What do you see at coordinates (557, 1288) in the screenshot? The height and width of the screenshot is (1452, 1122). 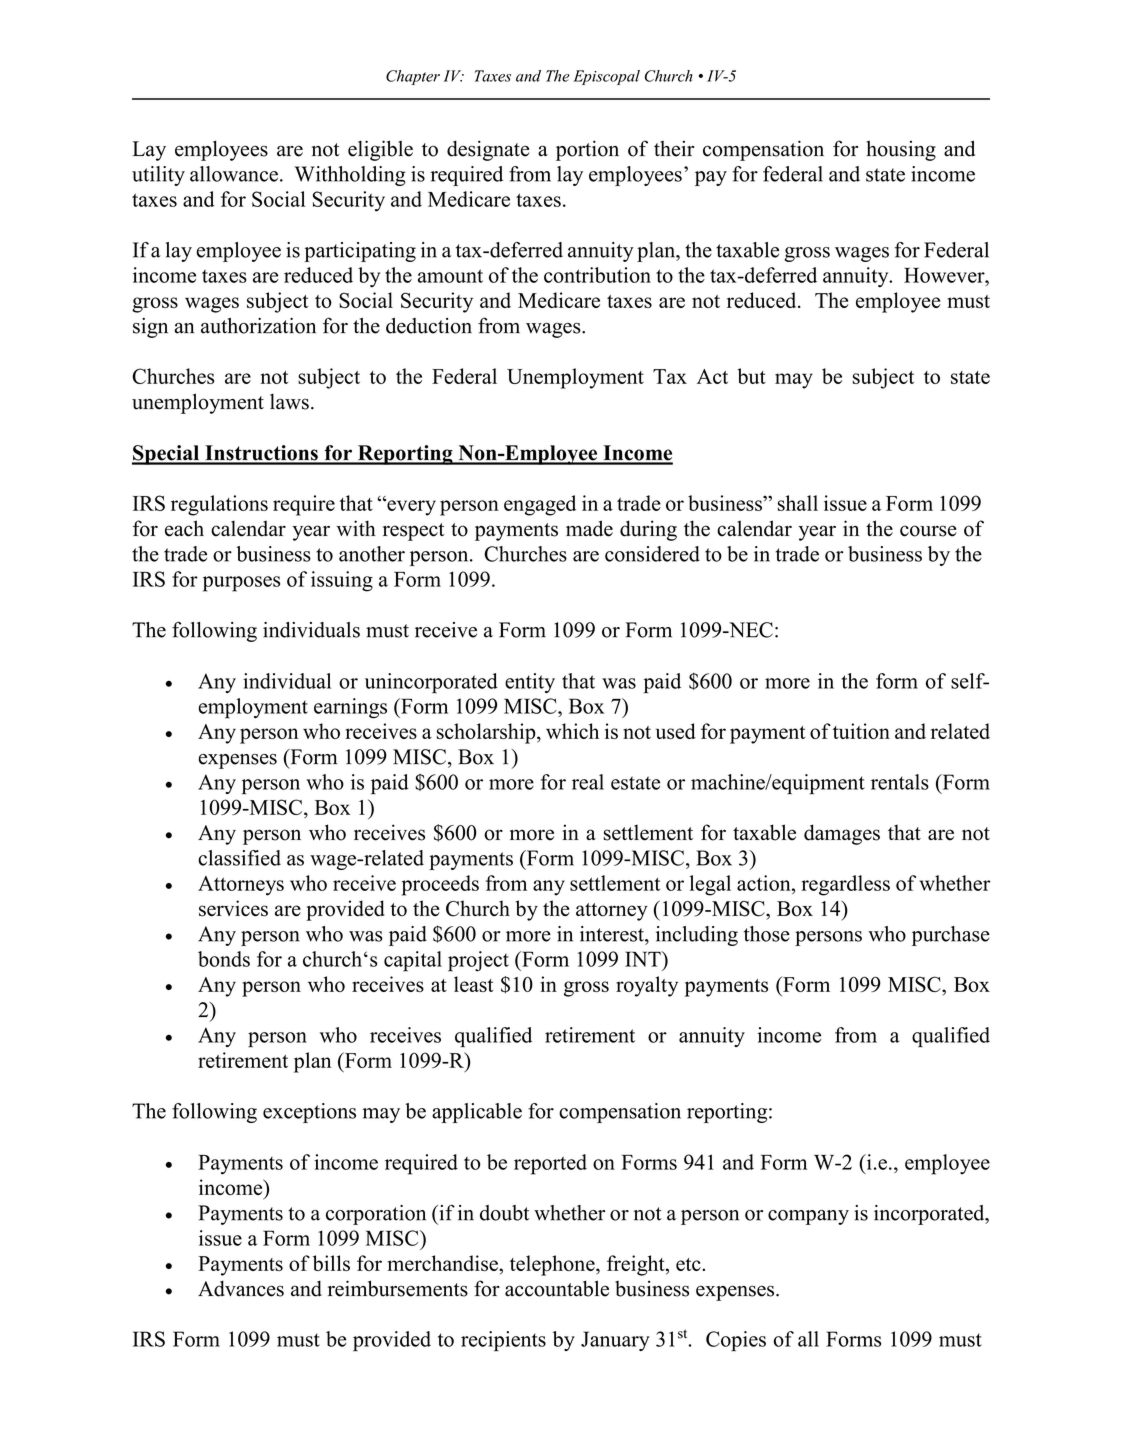 I see `accountable` at bounding box center [557, 1288].
